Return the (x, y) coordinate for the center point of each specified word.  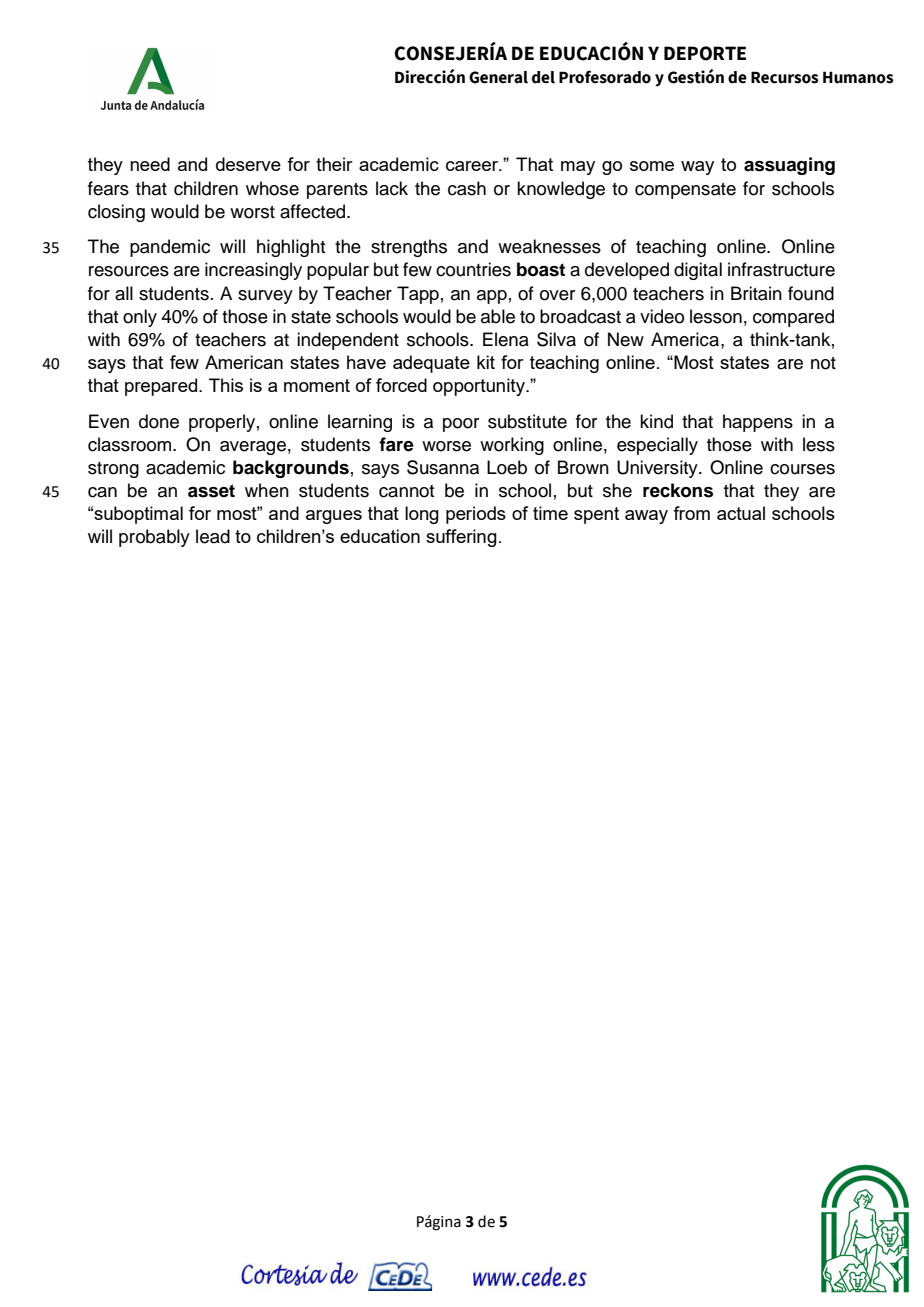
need (150, 164)
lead (213, 536)
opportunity (480, 387)
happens (758, 423)
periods (476, 515)
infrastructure (781, 269)
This (226, 385)
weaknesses (549, 246)
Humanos (858, 77)
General (498, 77)
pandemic (170, 248)
